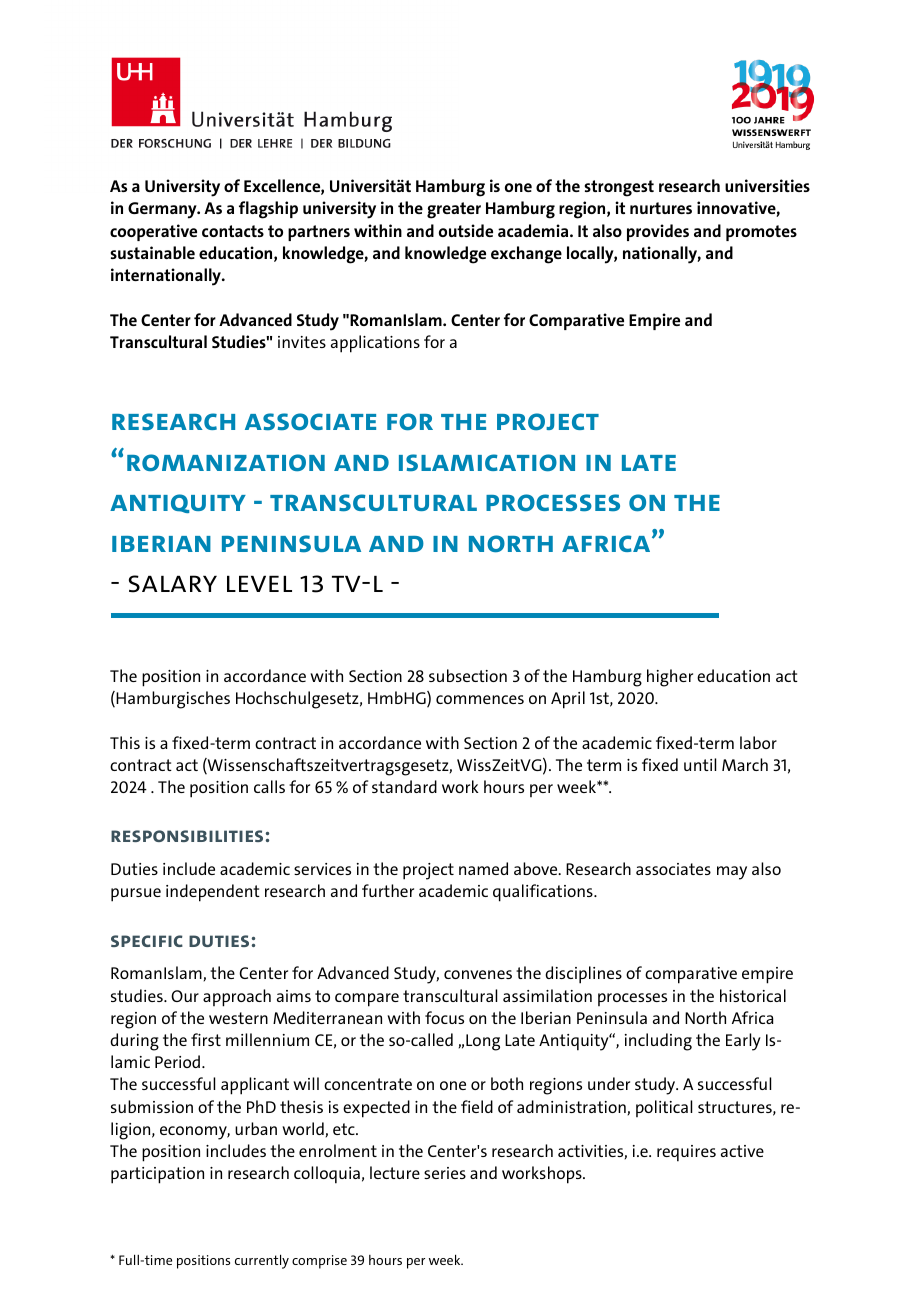  What do you see at coordinates (226, 463) in the screenshot?
I see `Romanization` at bounding box center [226, 463].
